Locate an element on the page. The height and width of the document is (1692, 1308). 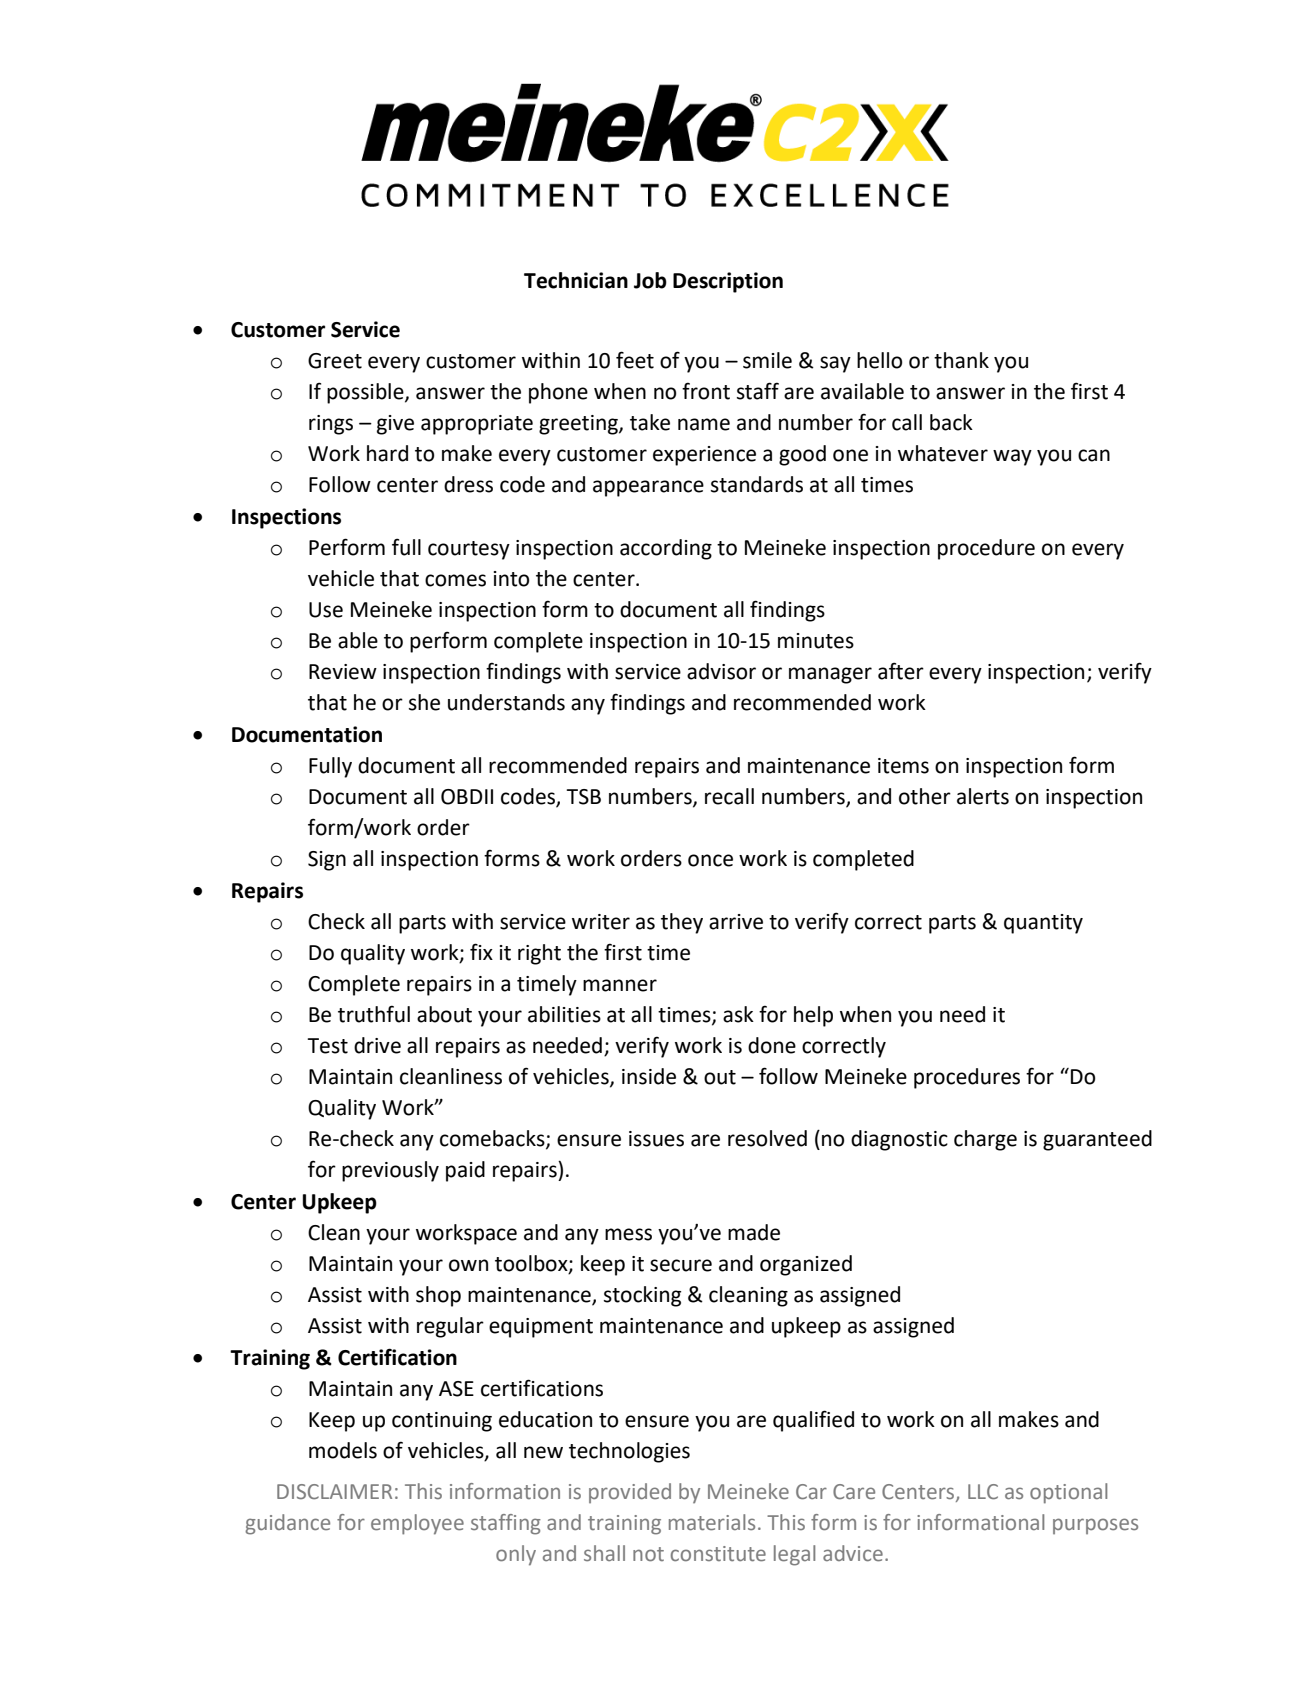
employee is located at coordinates (417, 1524).
